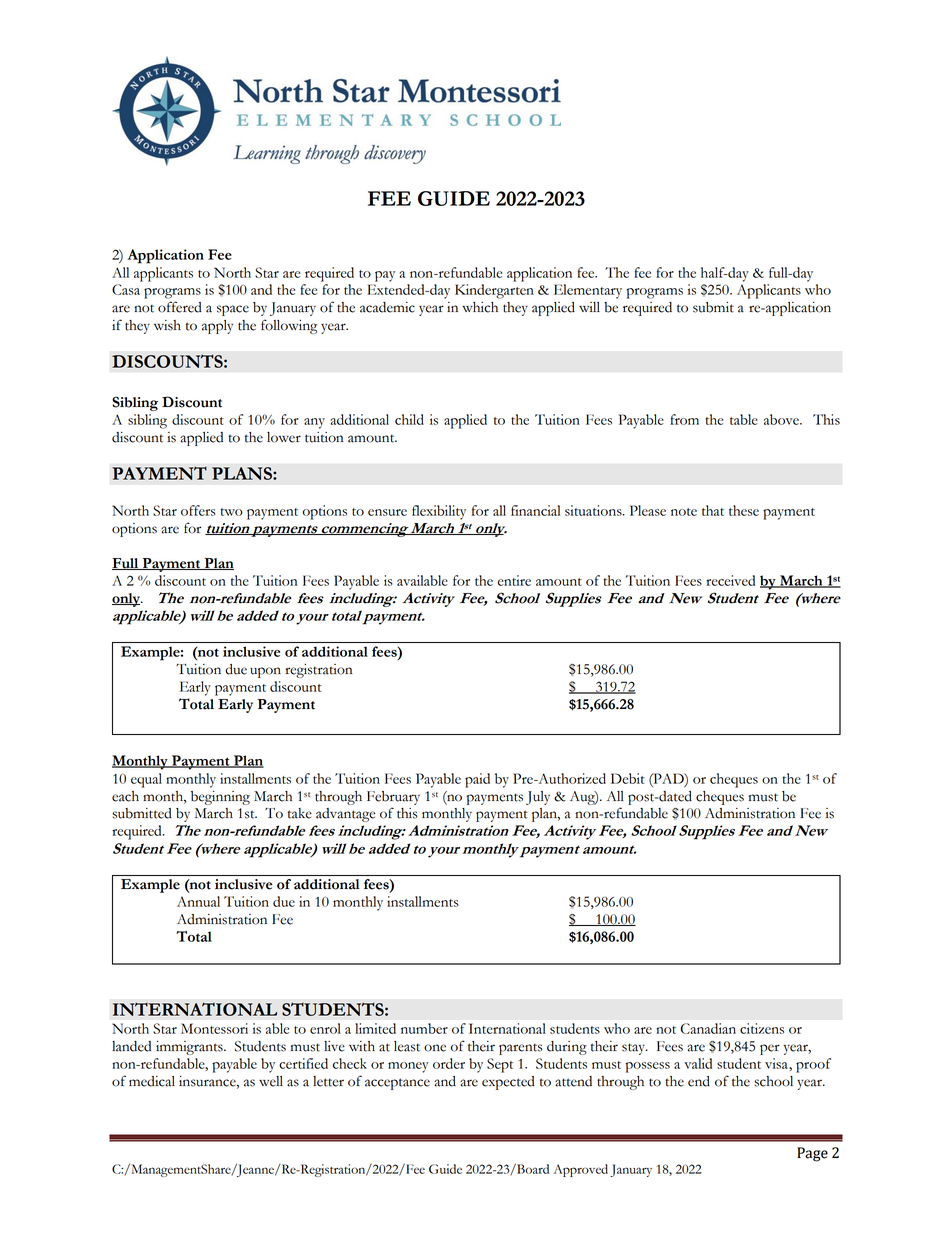 The image size is (952, 1233). Describe the element at coordinates (424, 1028) in the document. I see `number` at that location.
